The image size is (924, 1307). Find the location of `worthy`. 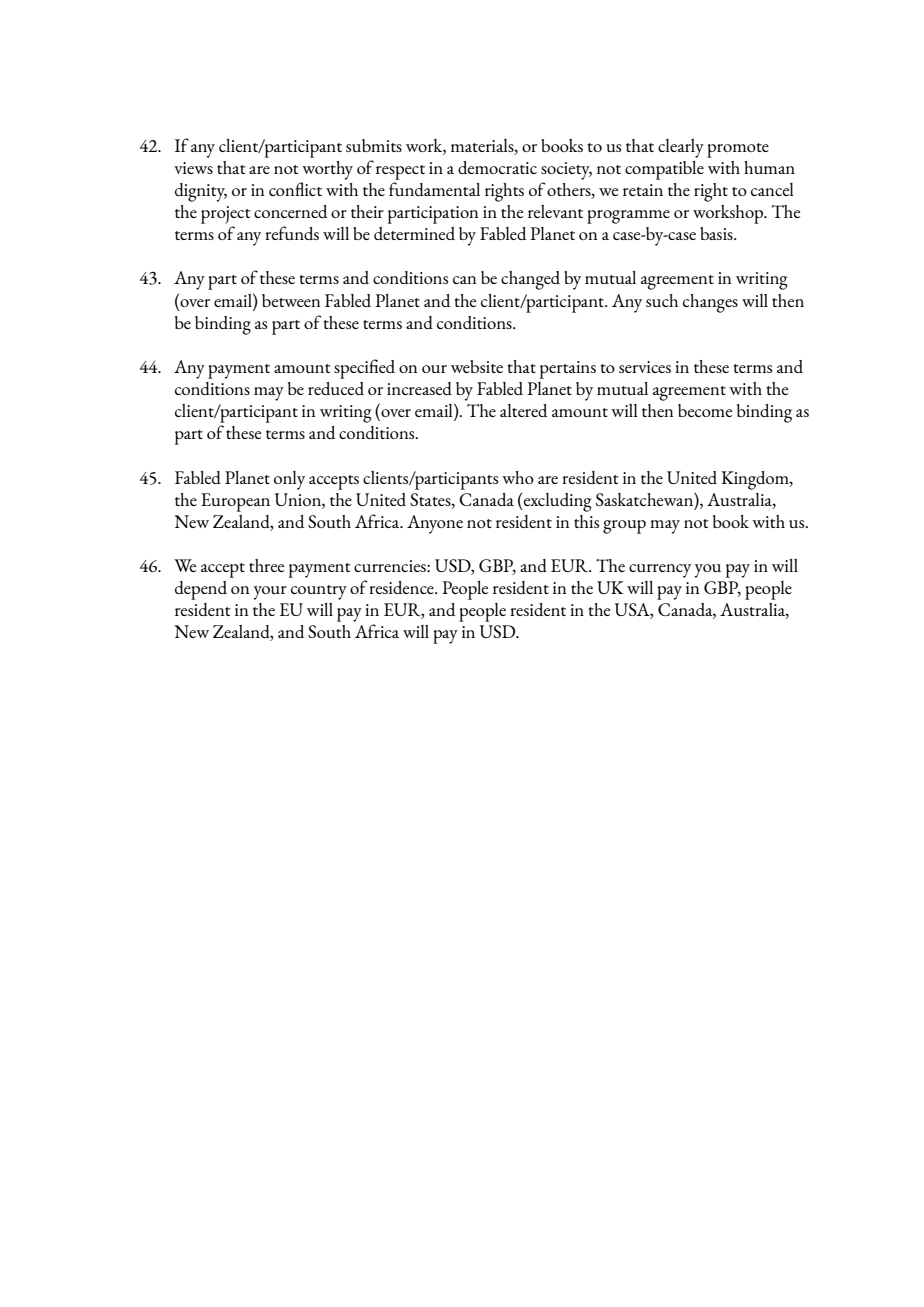

worthy is located at coordinates (327, 170).
